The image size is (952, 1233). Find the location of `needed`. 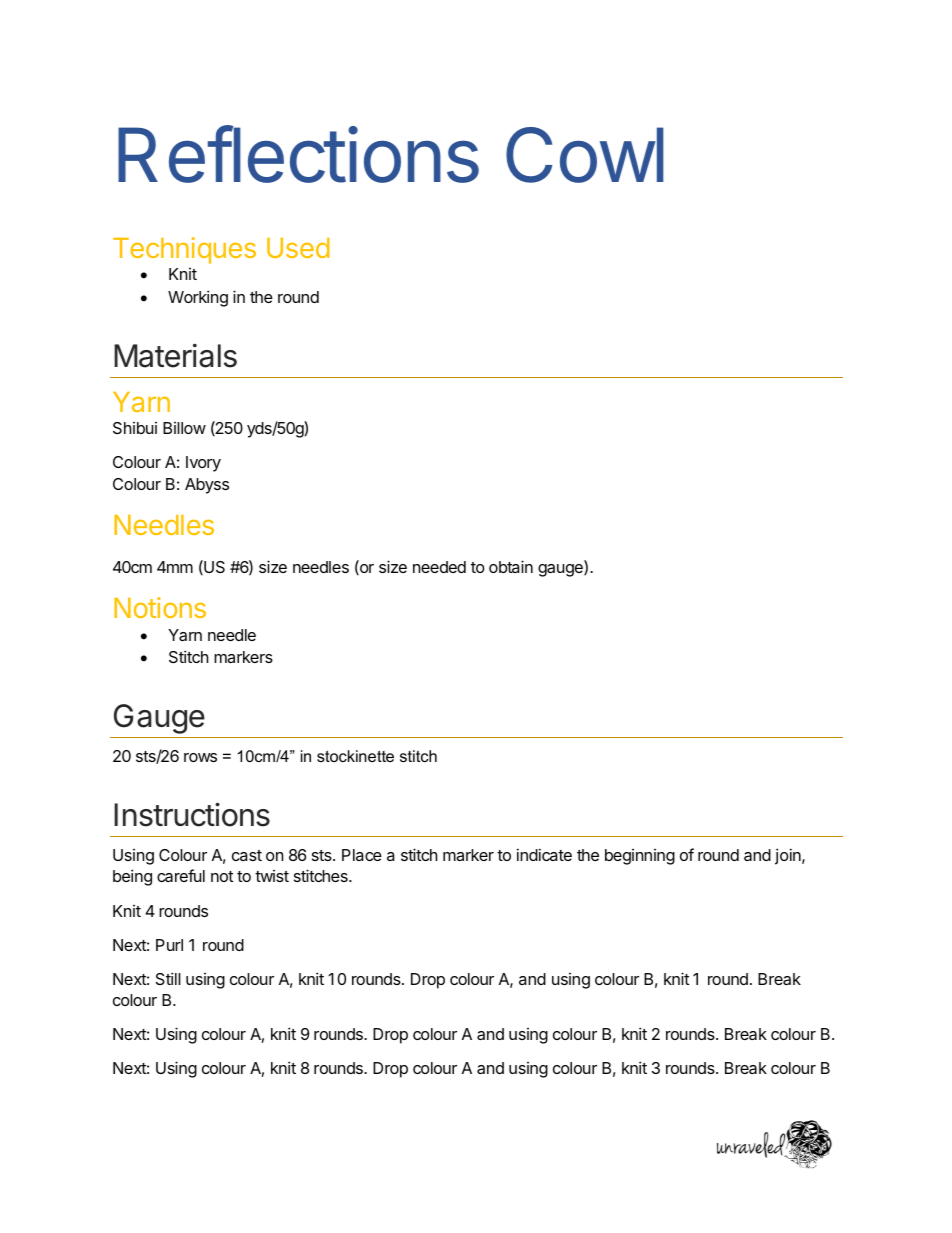

needed is located at coordinates (439, 567).
